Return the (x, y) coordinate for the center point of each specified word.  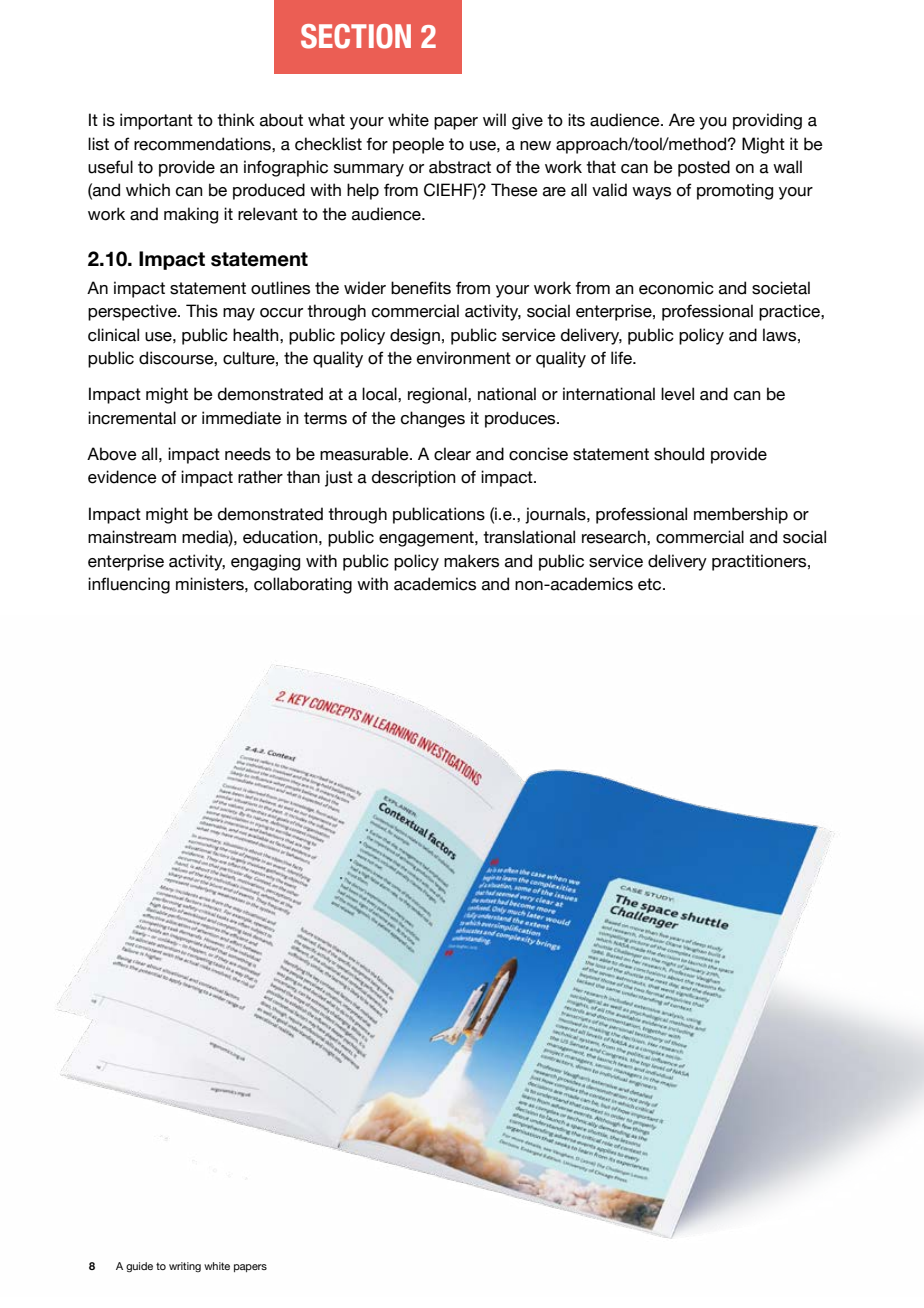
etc (651, 584)
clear (452, 454)
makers (471, 561)
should (679, 454)
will (494, 119)
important (156, 121)
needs (248, 454)
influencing (129, 585)
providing (767, 121)
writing (185, 1267)
